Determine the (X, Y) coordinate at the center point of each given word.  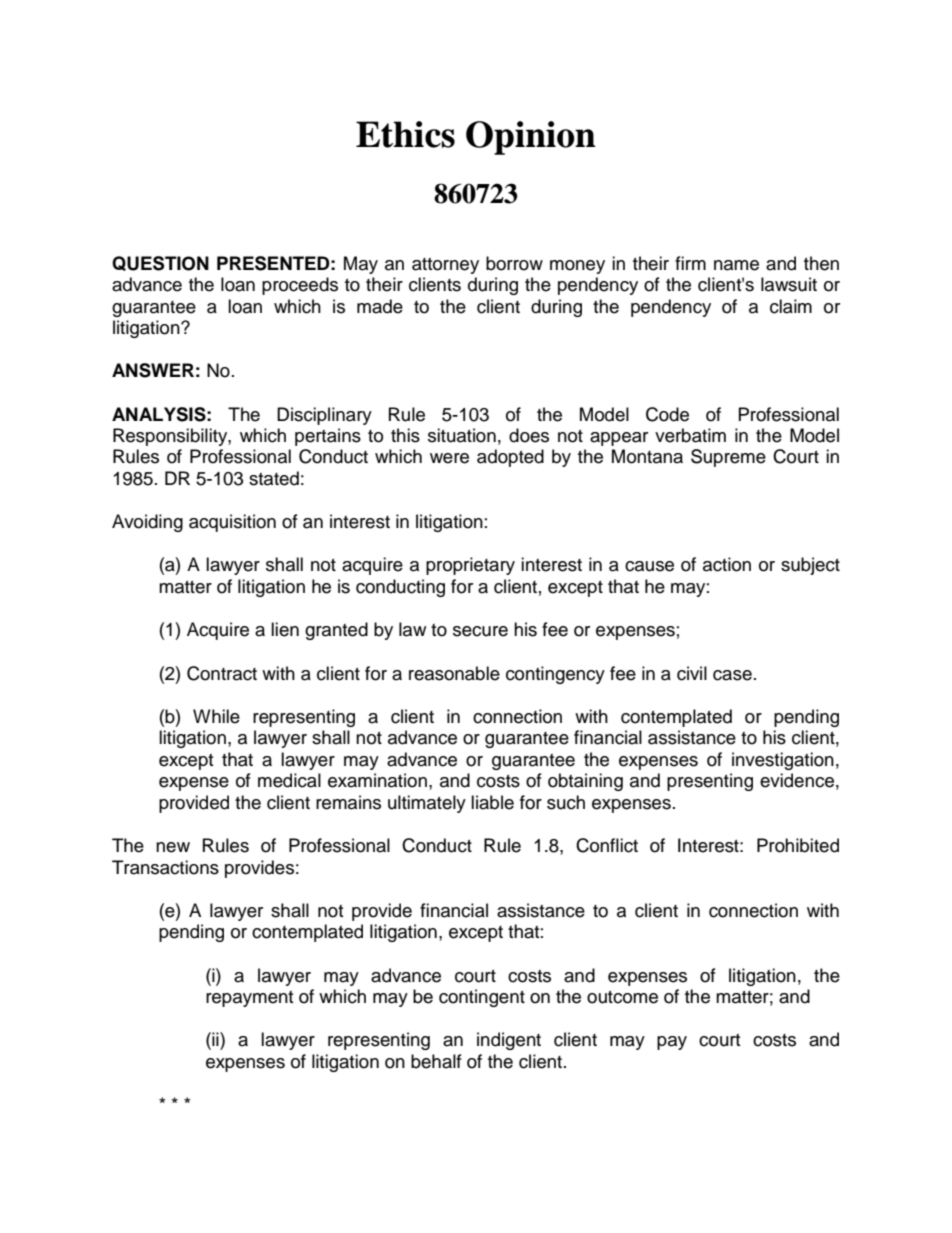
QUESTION (160, 263)
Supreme (728, 458)
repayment (249, 999)
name (736, 265)
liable (492, 802)
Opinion (531, 138)
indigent (509, 1041)
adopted (510, 458)
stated (274, 478)
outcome (622, 997)
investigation (783, 761)
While (216, 716)
